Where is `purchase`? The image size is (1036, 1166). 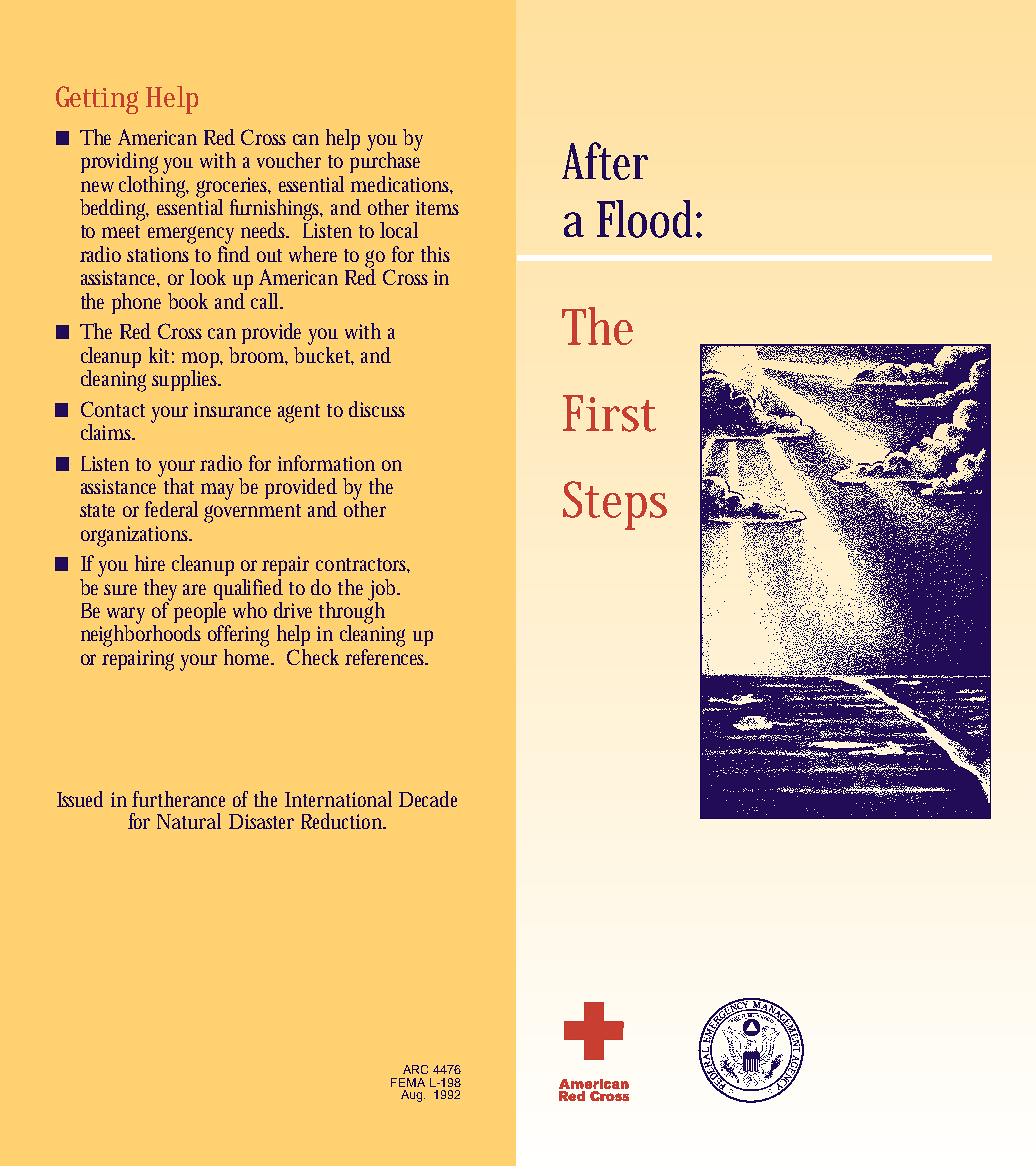
purchase is located at coordinates (385, 161).
